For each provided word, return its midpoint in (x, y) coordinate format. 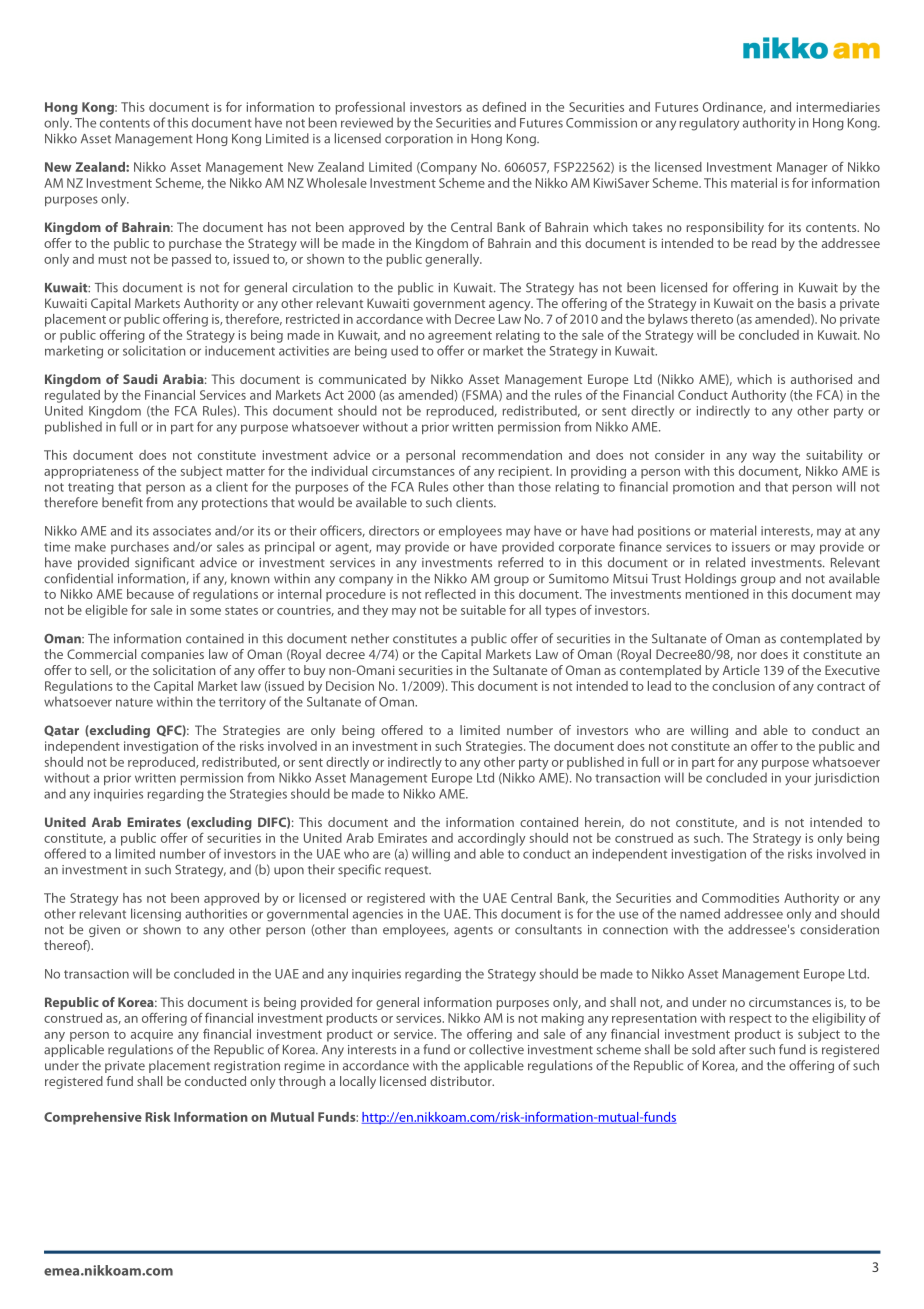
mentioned (717, 594)
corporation (419, 140)
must (113, 259)
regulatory (709, 124)
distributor (462, 1081)
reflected (450, 594)
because (150, 594)
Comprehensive (93, 1118)
